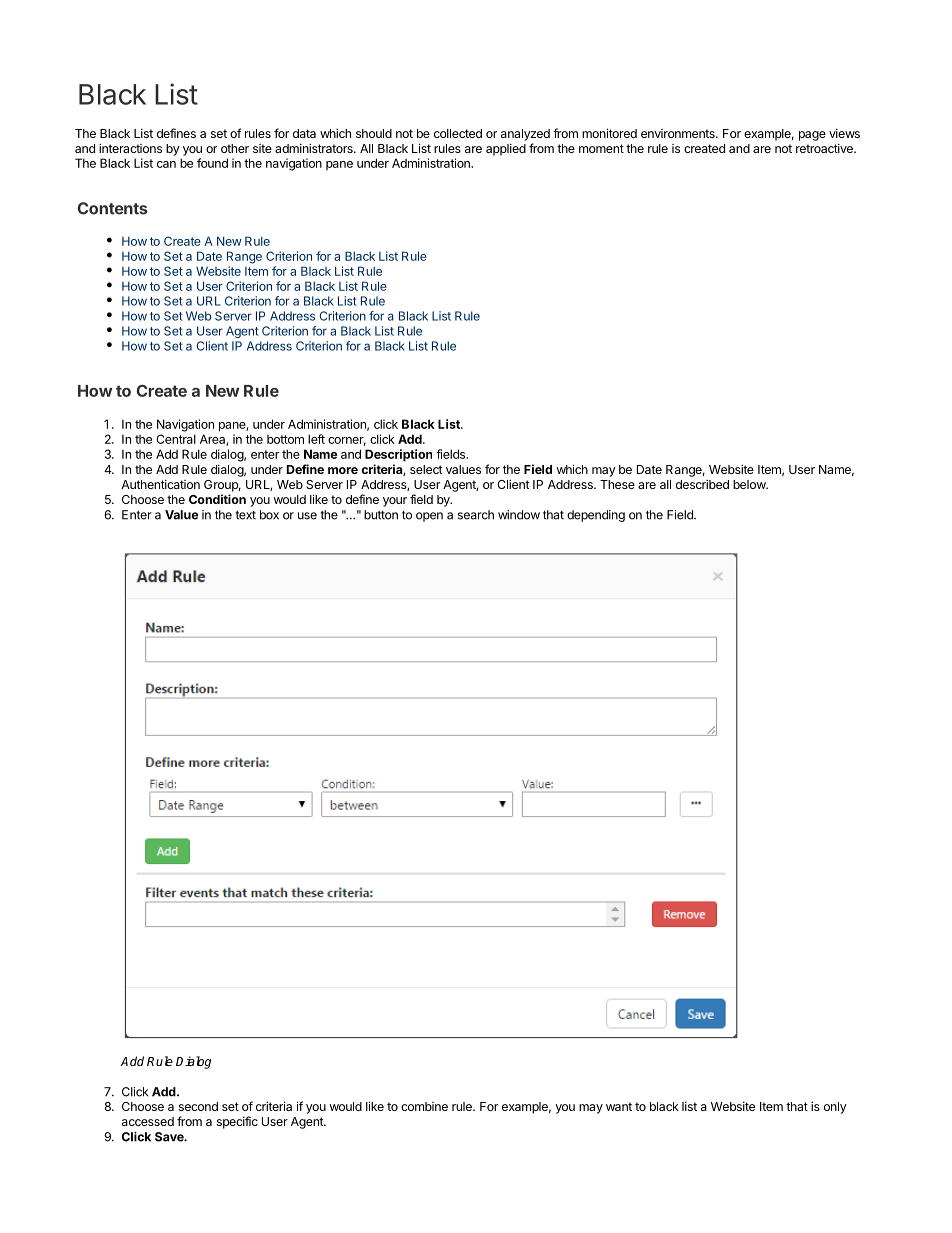 This screenshot has height=1233, width=952. I want to click on below, so click(750, 484).
